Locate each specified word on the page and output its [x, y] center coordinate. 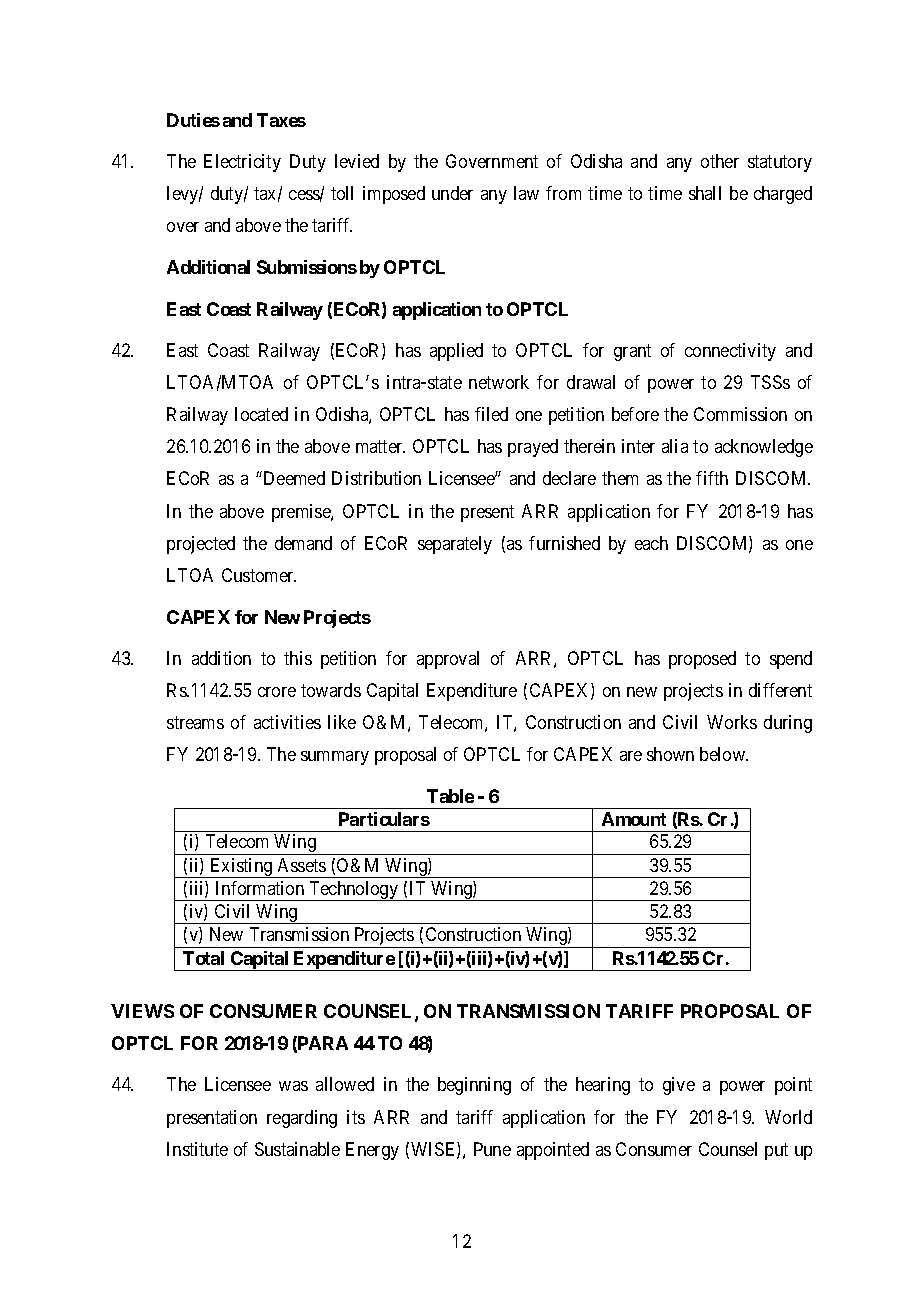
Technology [353, 891]
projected [201, 545]
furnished [564, 543]
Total [203, 958]
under [452, 193]
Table [450, 796]
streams [195, 722]
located [261, 414]
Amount [634, 819]
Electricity [242, 163]
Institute [197, 1149]
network [499, 382]
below [724, 754]
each [651, 543]
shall [705, 193]
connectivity [730, 352]
